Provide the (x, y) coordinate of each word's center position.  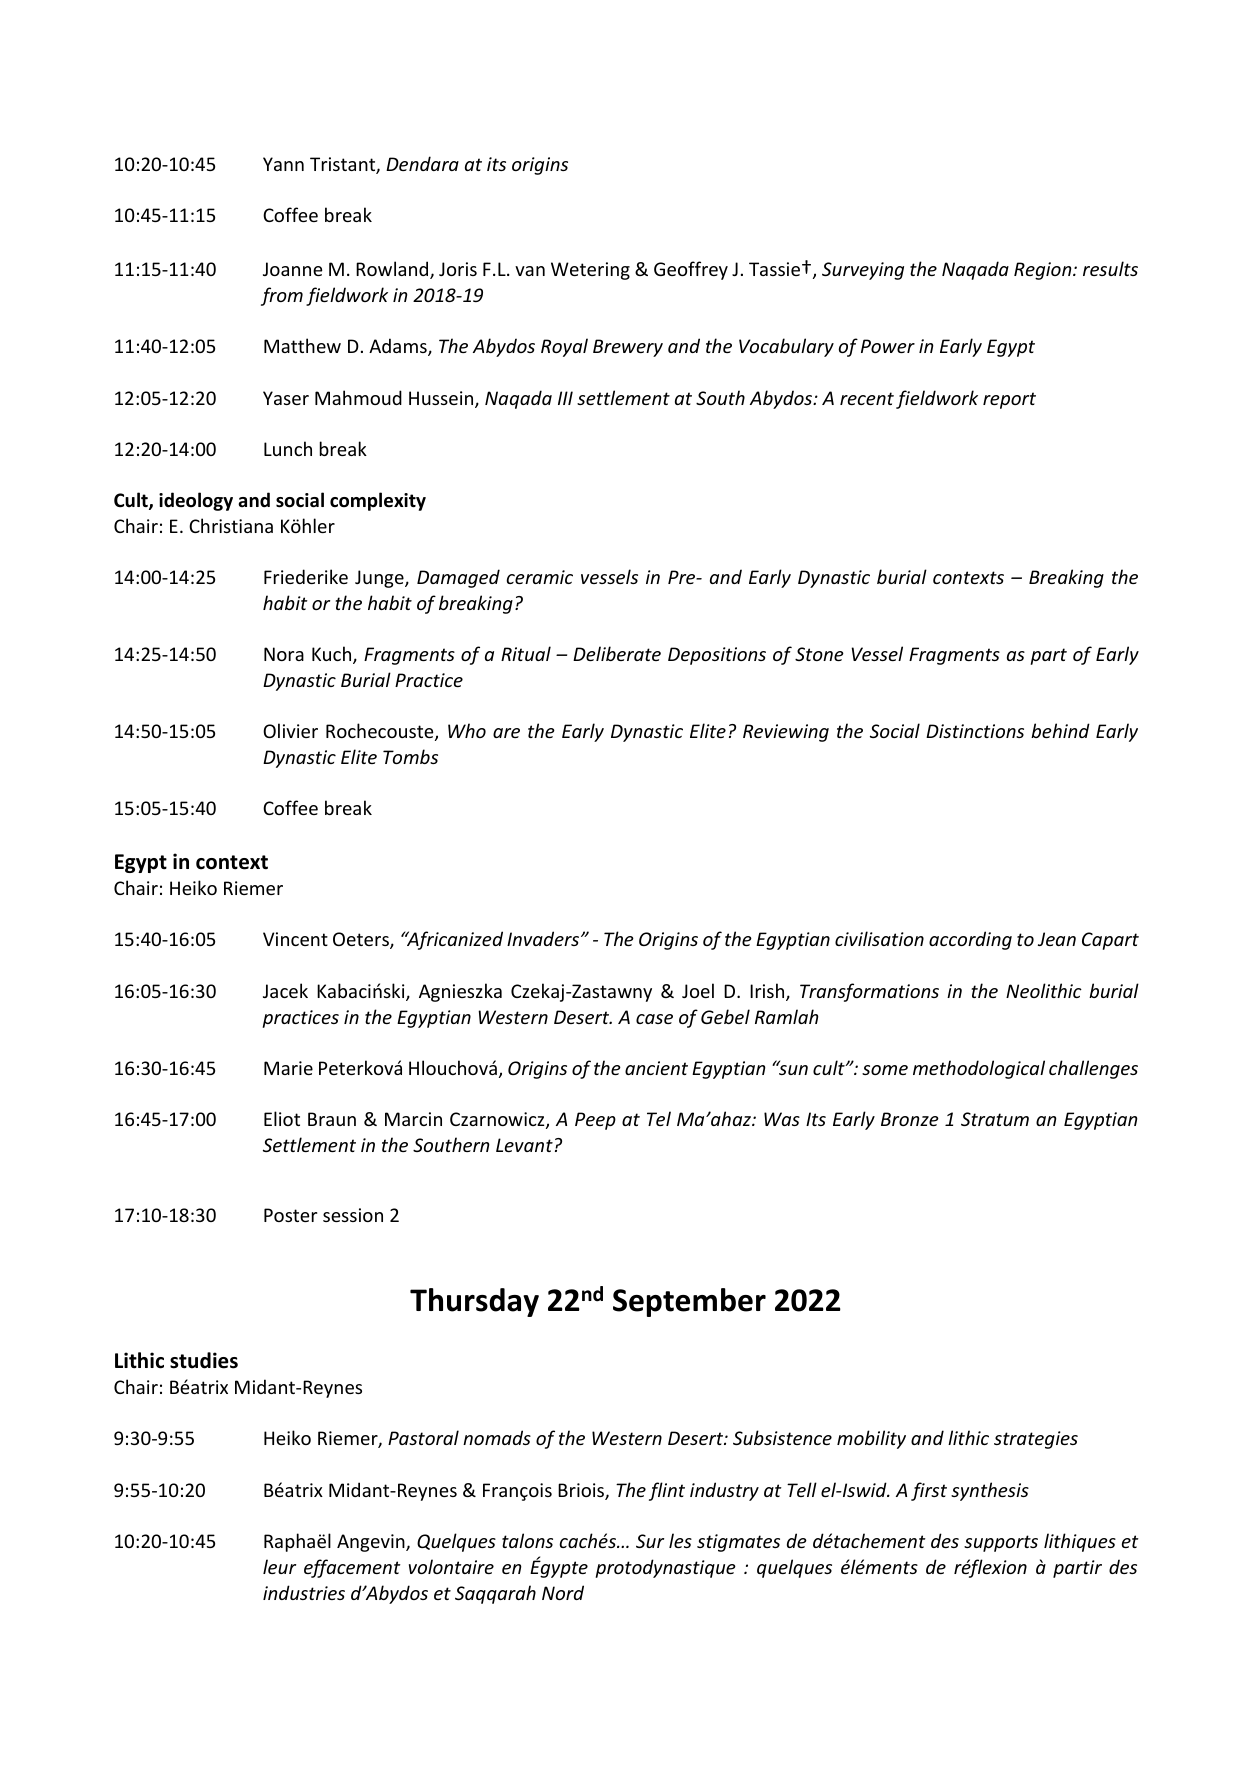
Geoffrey (691, 270)
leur (279, 1566)
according (970, 940)
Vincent (295, 939)
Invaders (543, 938)
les (680, 1540)
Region (1044, 271)
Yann (283, 164)
